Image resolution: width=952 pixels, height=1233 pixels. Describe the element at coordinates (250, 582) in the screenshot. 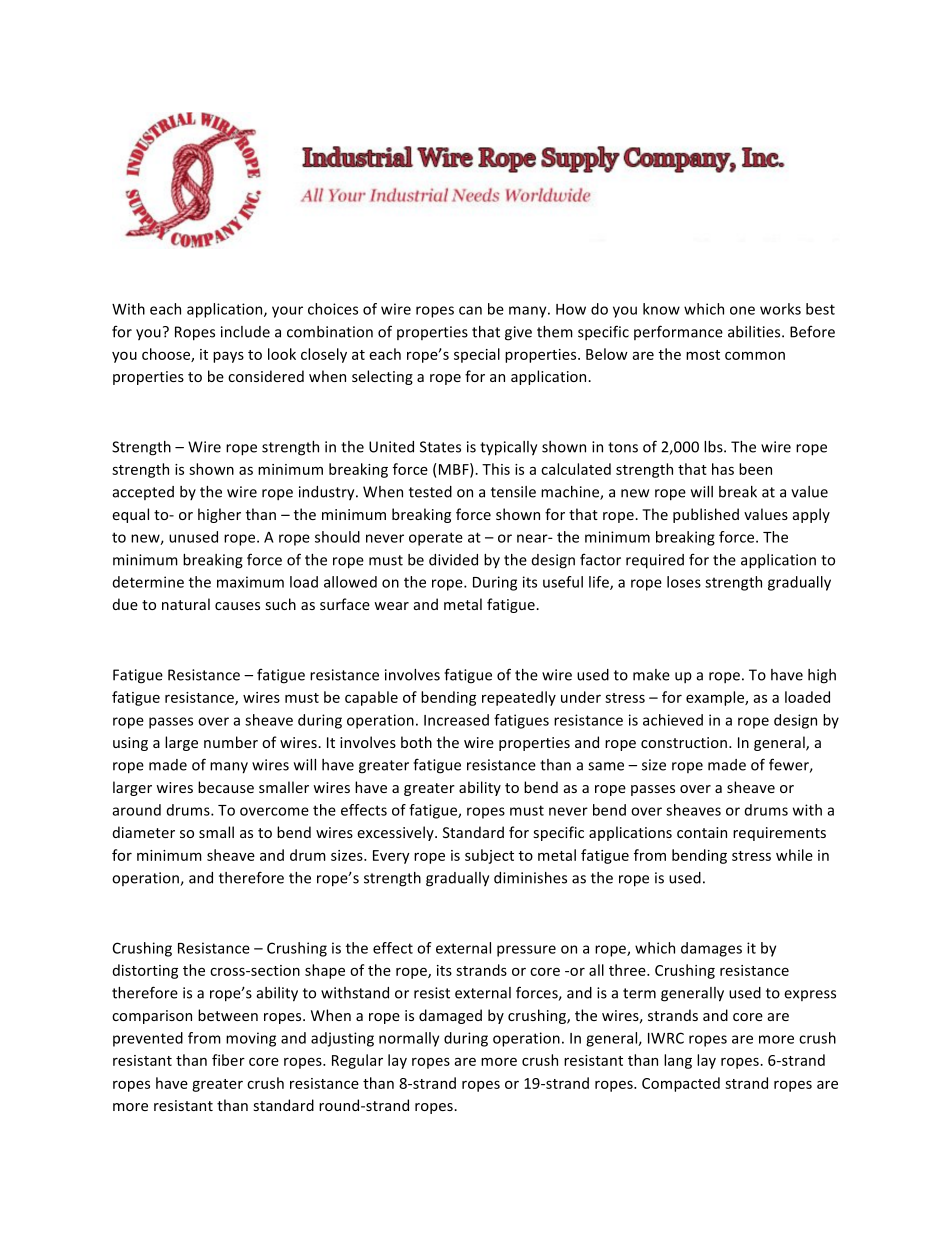

I see `maximum` at that location.
